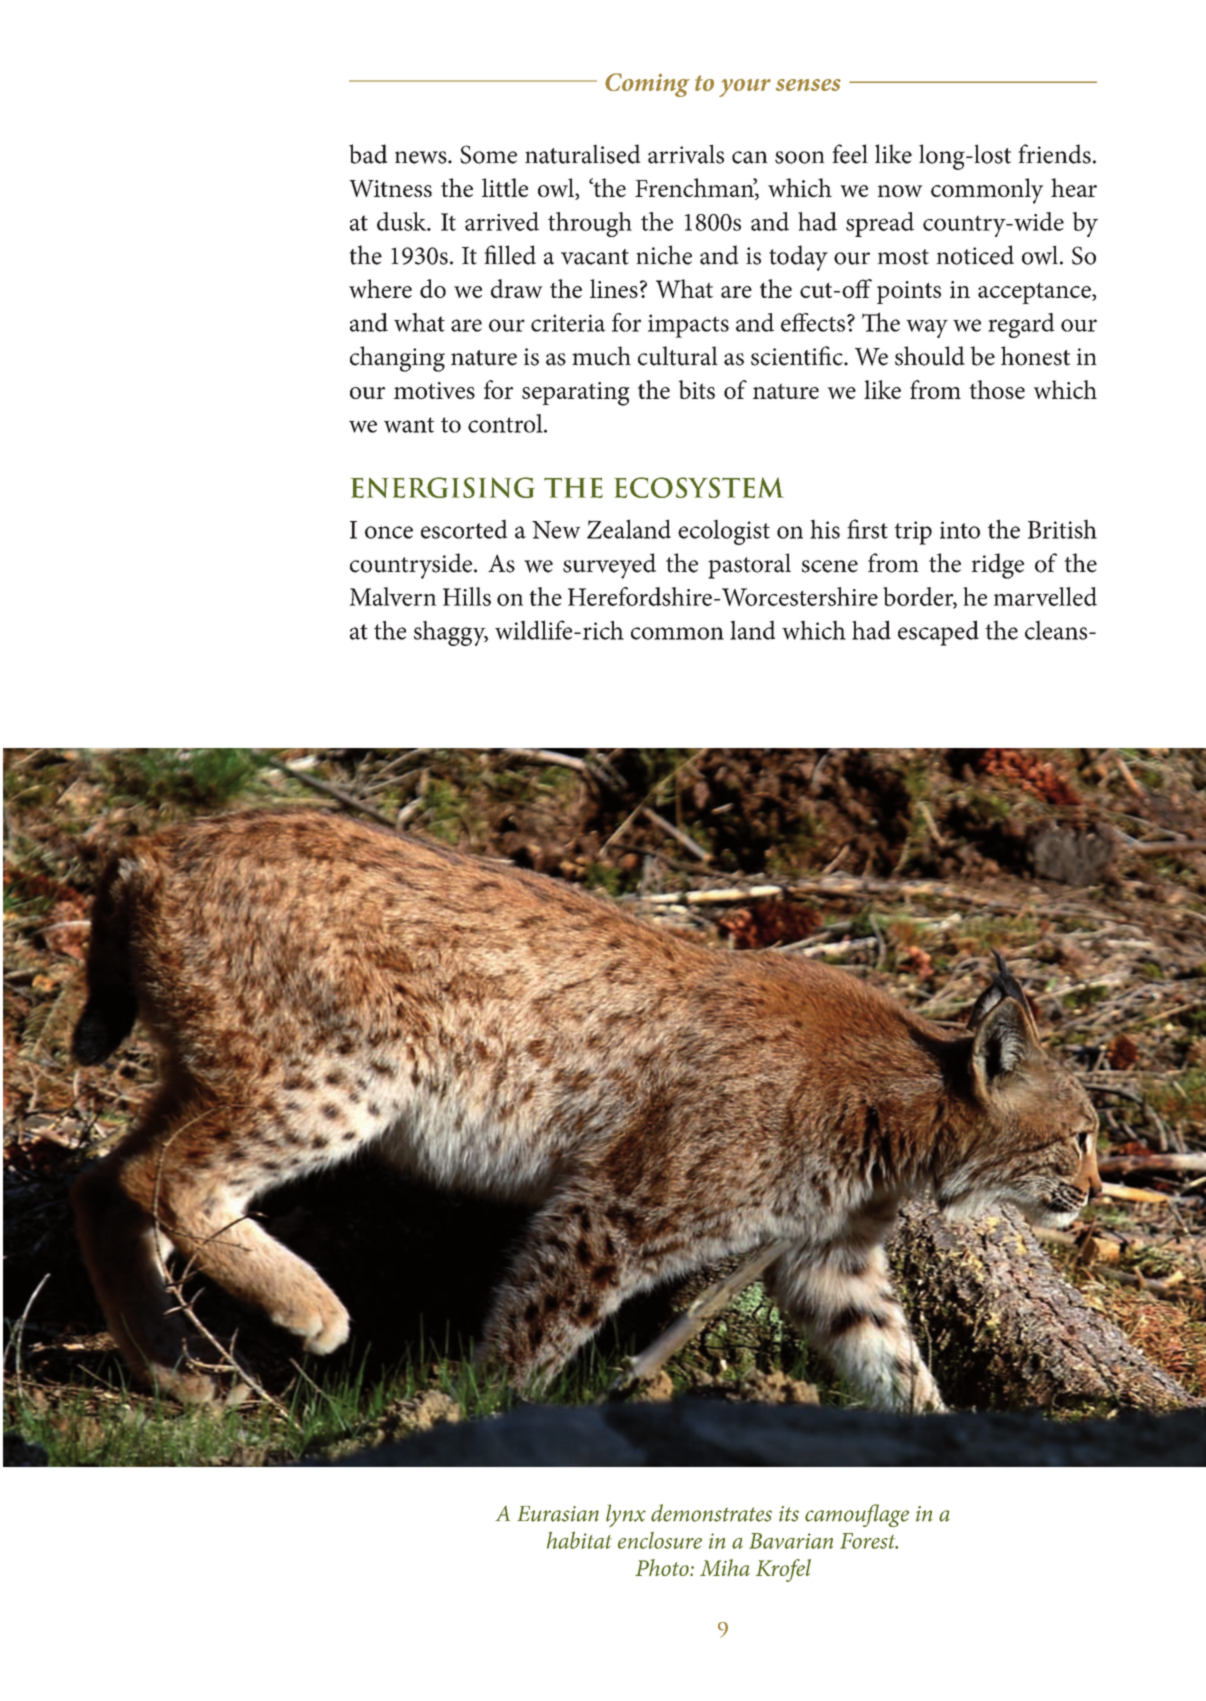 The width and height of the document is (1206, 1701). What do you see at coordinates (579, 1540) in the document?
I see `habitat` at bounding box center [579, 1540].
